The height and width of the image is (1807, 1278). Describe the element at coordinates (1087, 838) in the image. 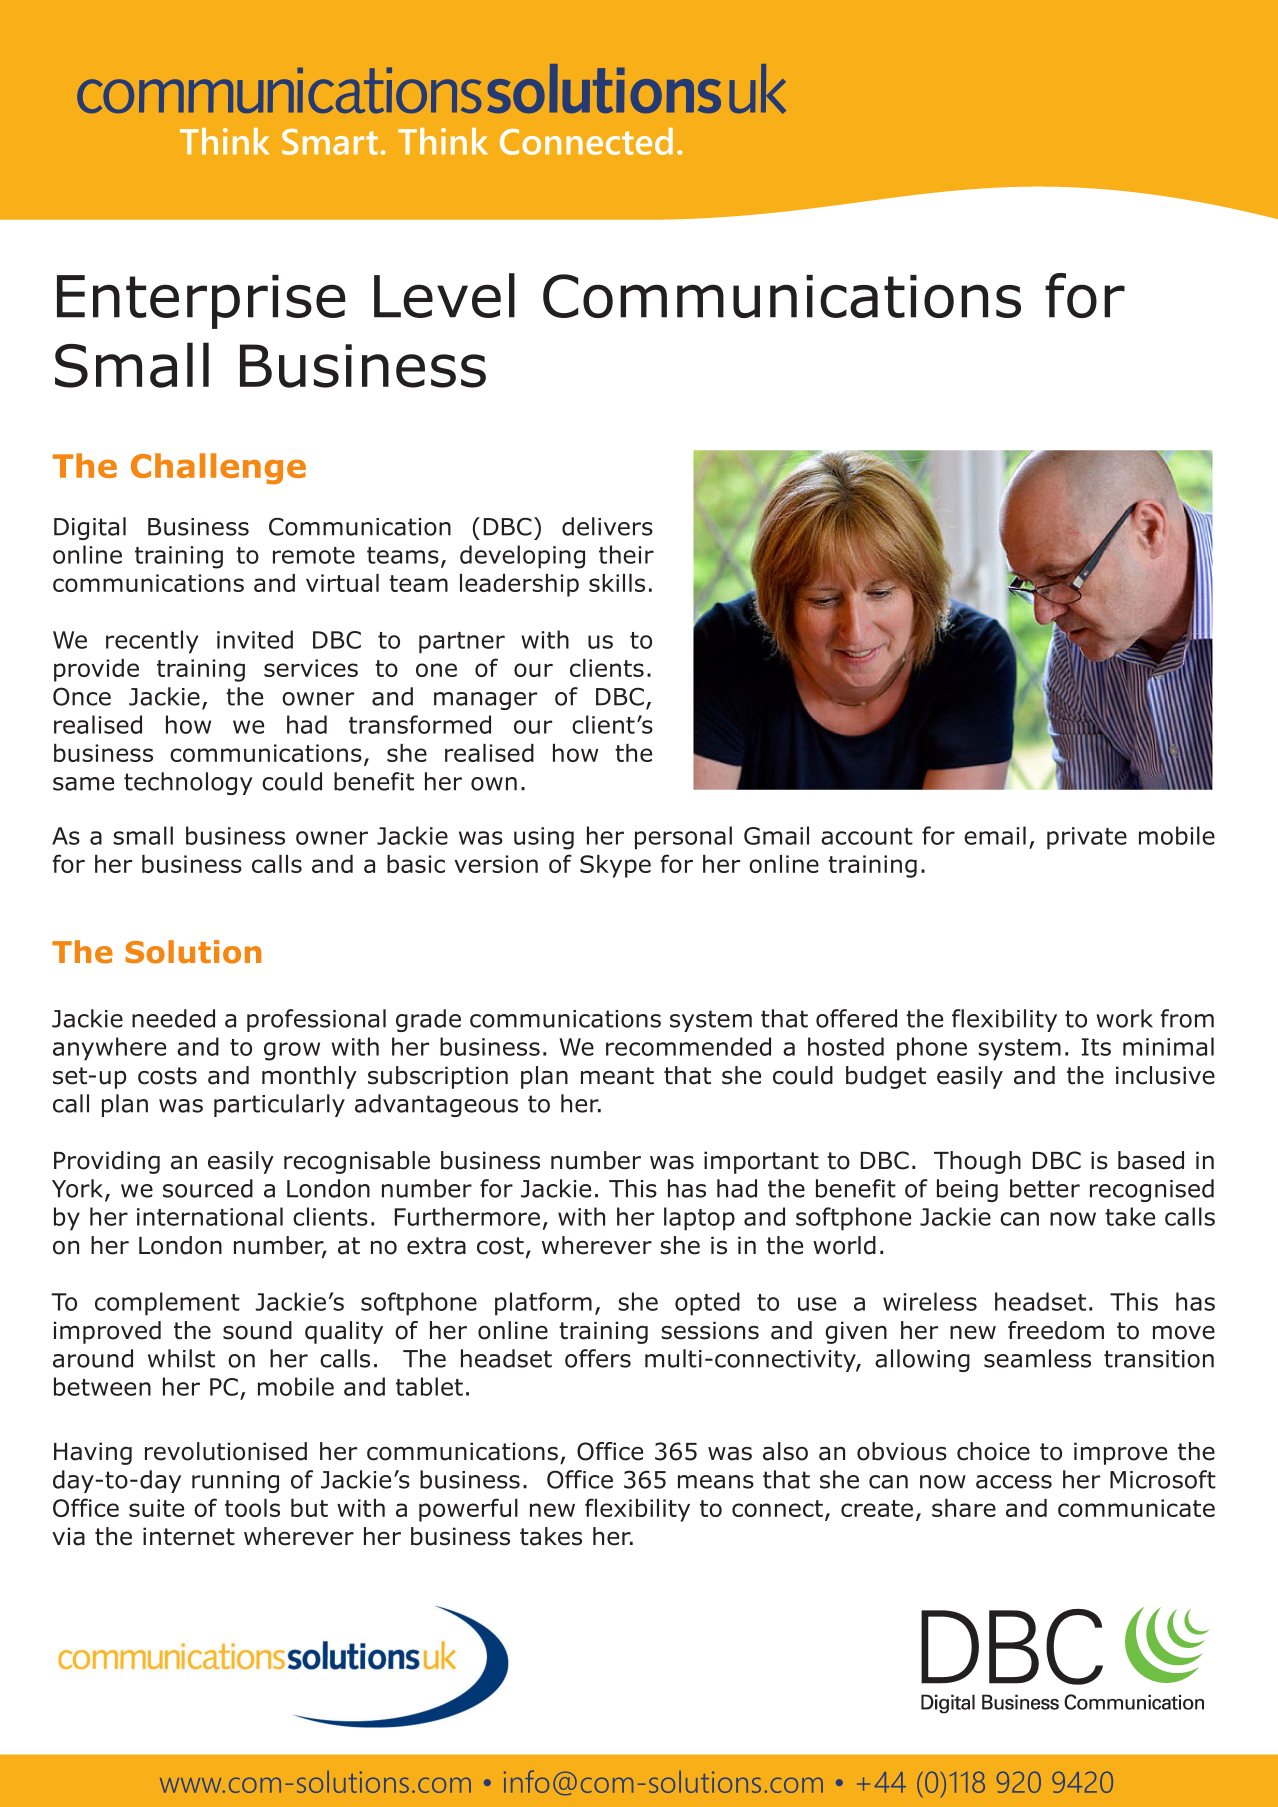

I see `private` at that location.
